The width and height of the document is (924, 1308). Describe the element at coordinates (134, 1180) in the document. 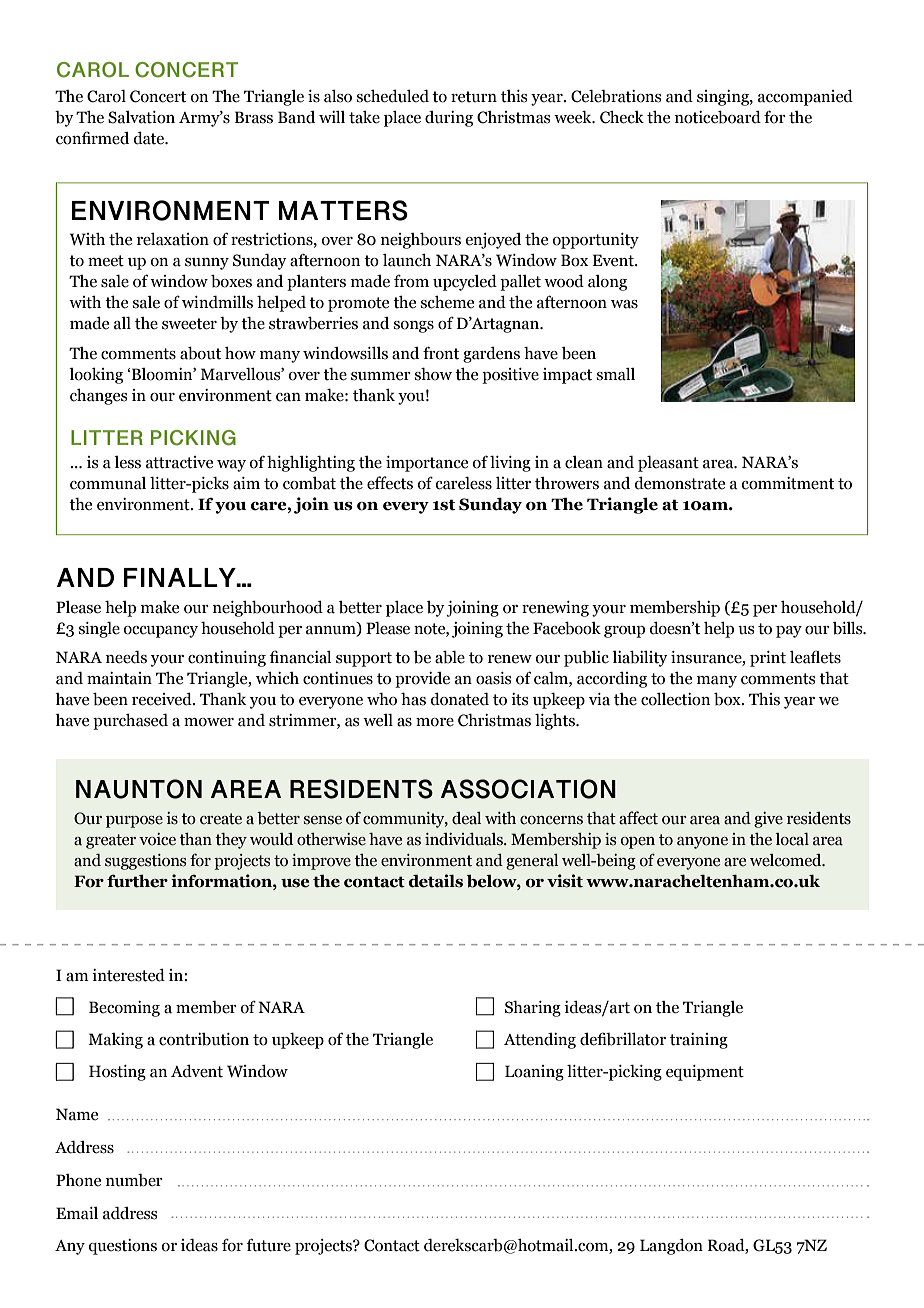

I see `number` at that location.
